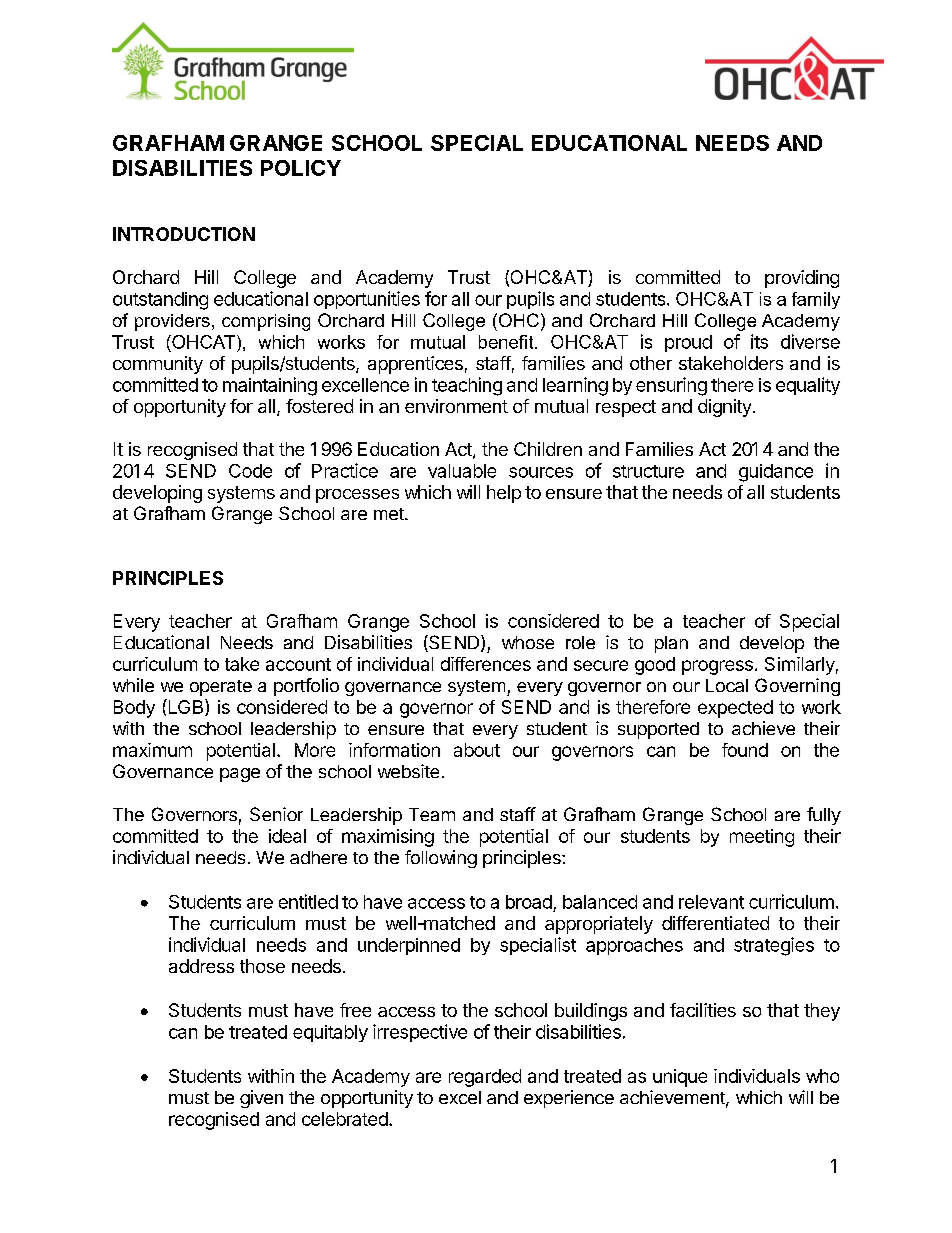  I want to click on page, so click(240, 775).
